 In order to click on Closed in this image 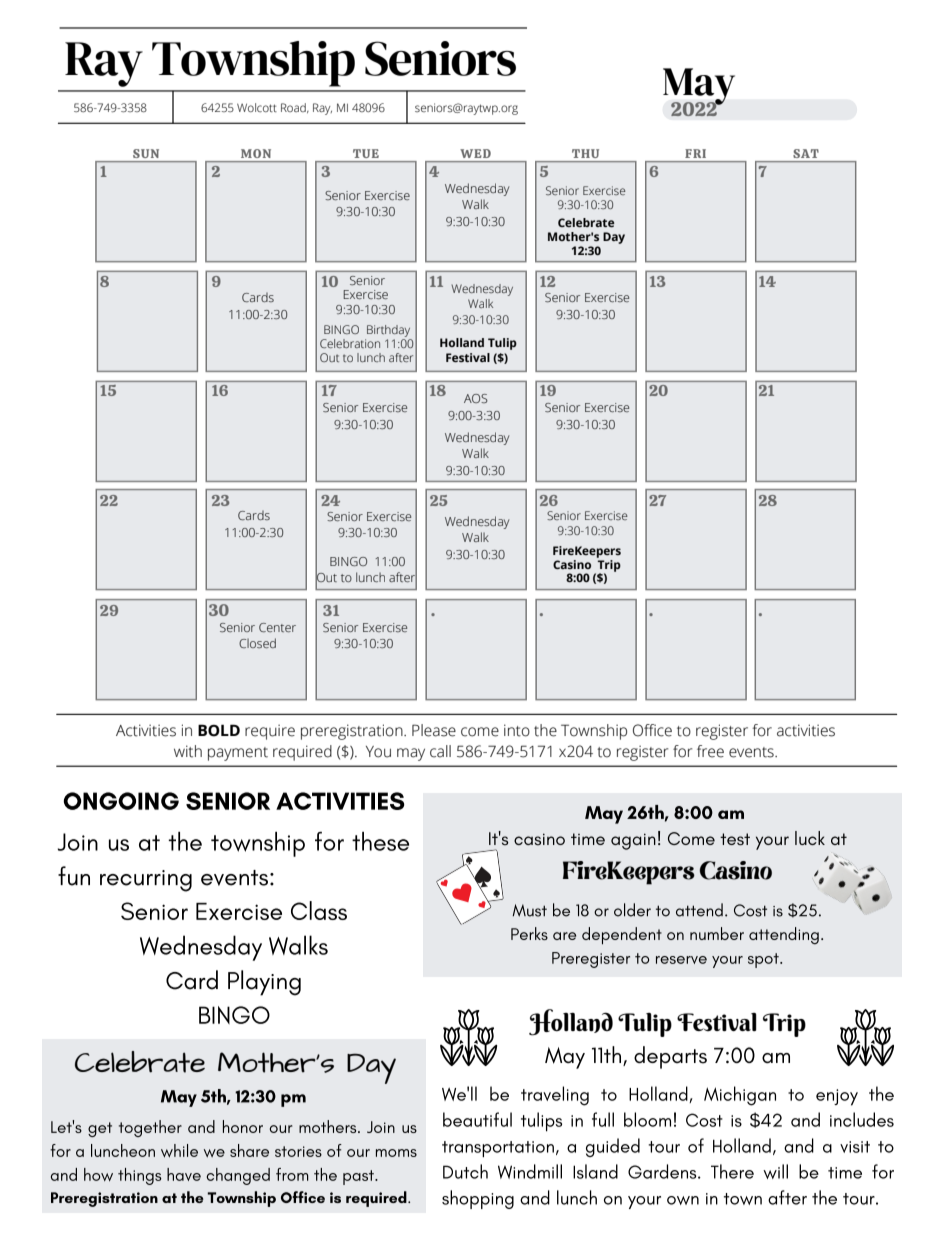, I will do `click(257, 643)`.
